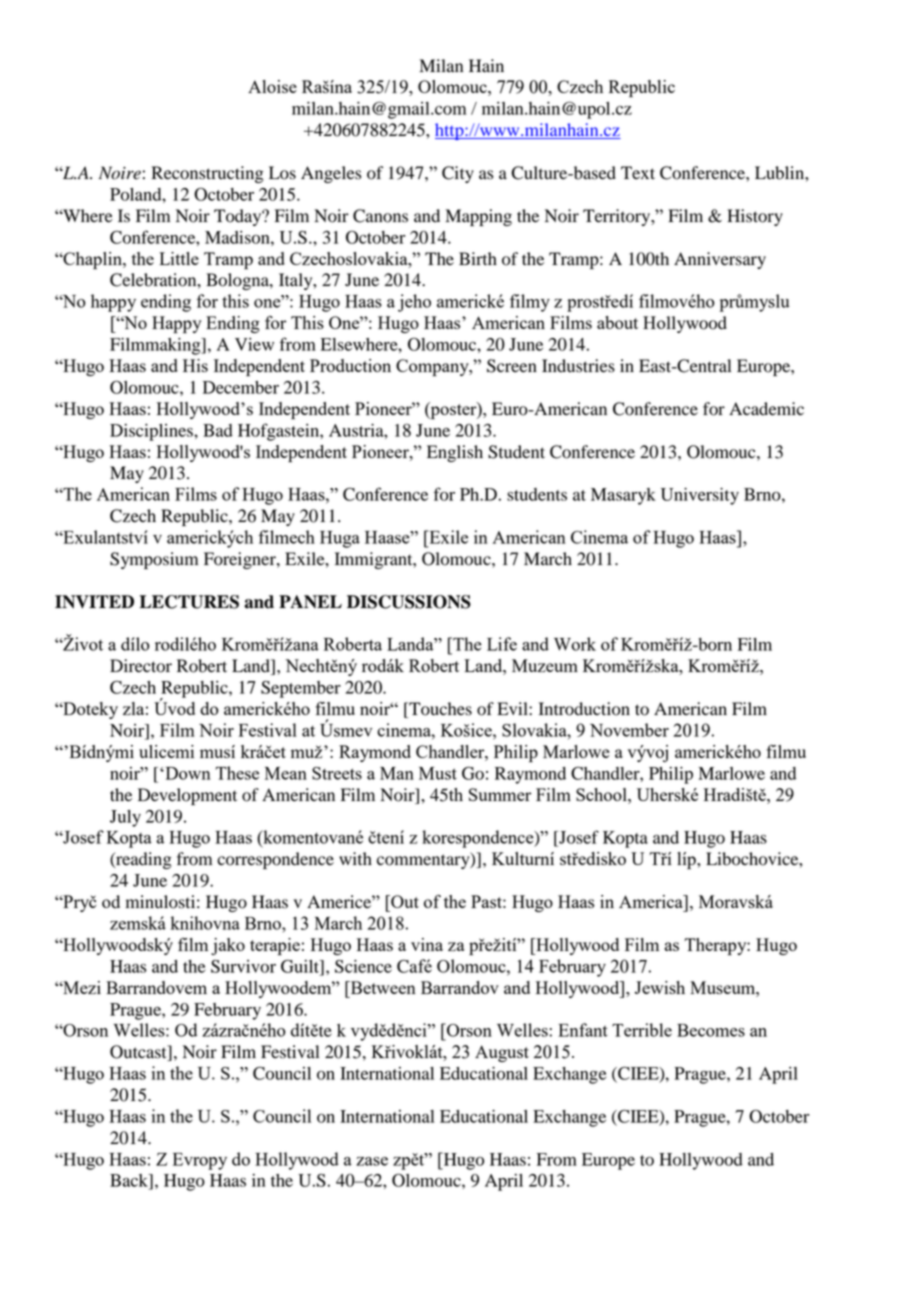  What do you see at coordinates (458, 174) in the image?
I see `City` at bounding box center [458, 174].
